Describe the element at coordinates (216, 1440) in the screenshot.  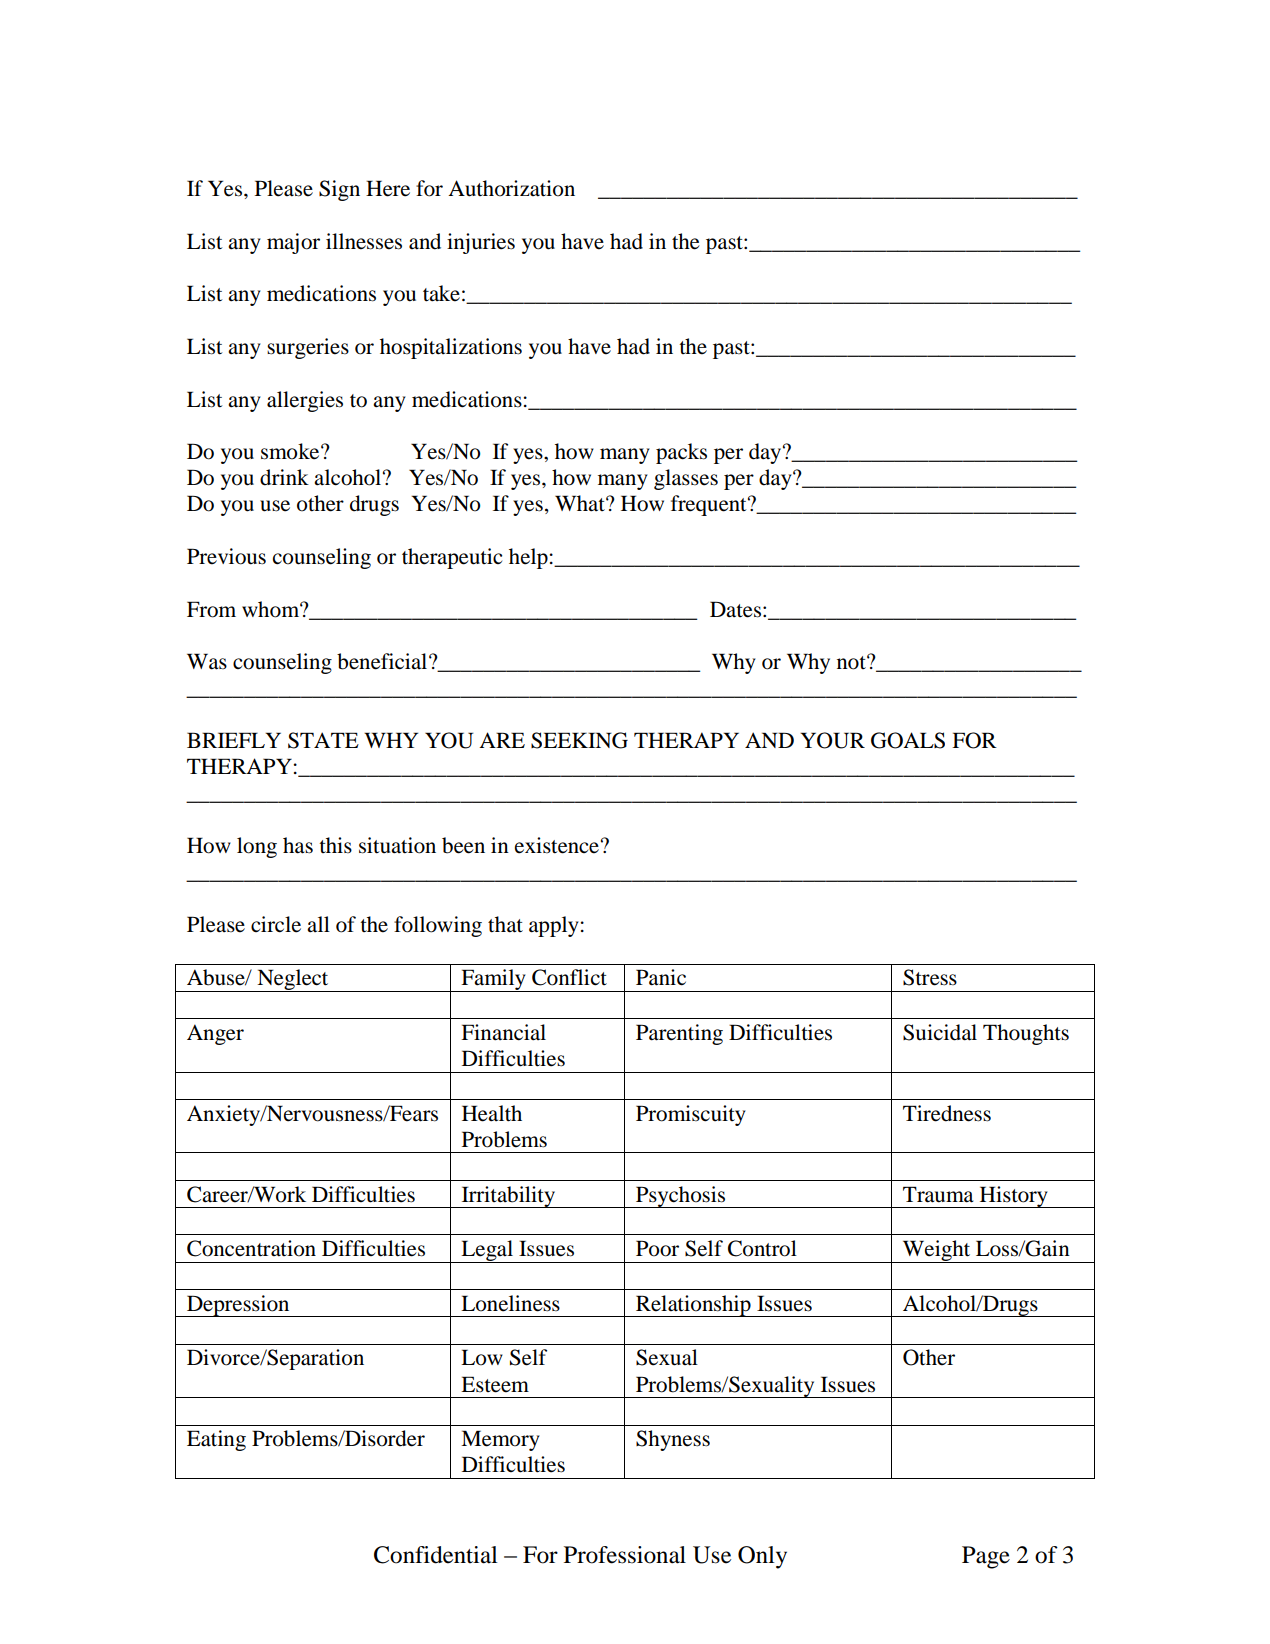
I see `Eating` at that location.
